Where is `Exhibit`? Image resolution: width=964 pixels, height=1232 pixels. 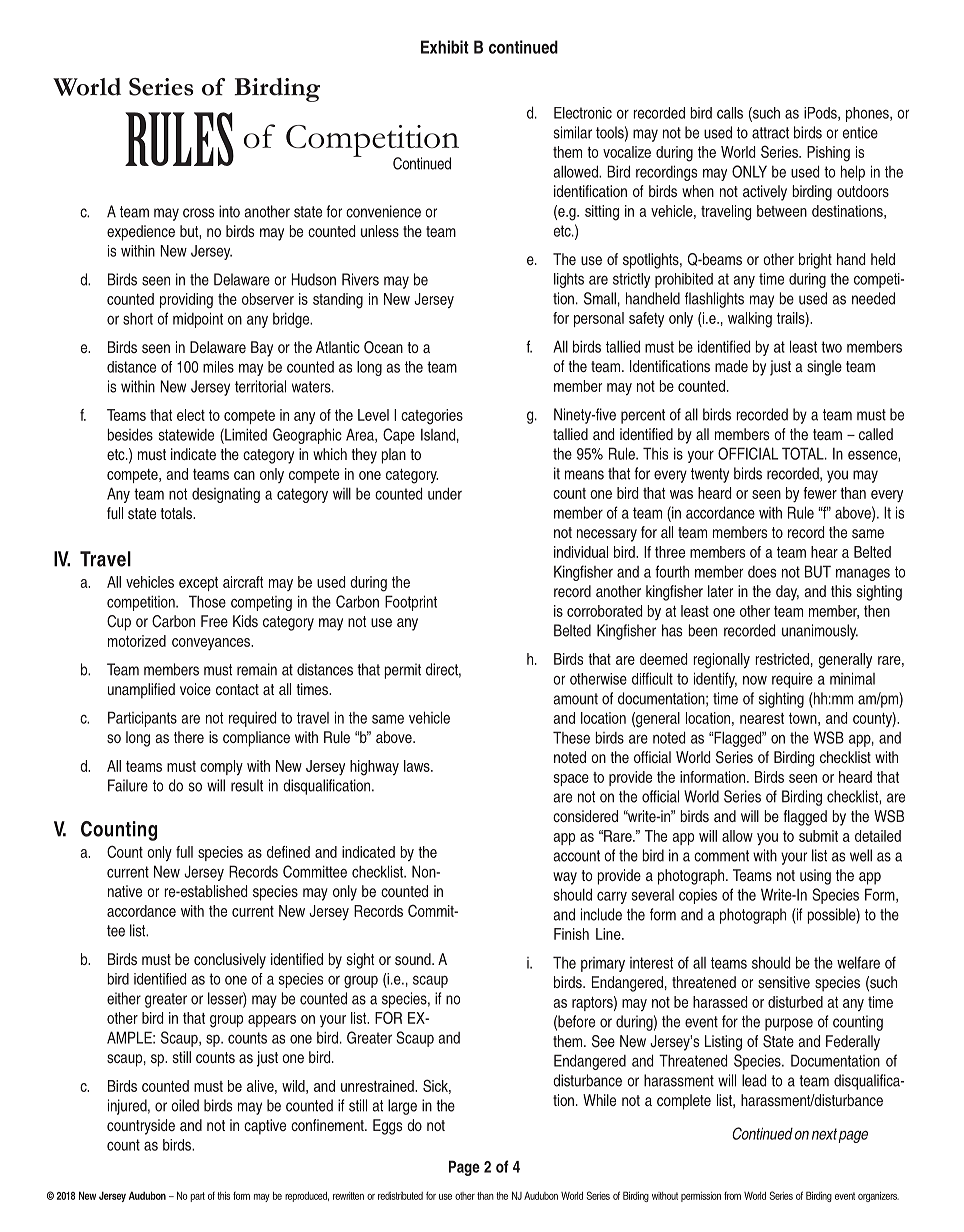
Exhibit is located at coordinates (445, 47).
